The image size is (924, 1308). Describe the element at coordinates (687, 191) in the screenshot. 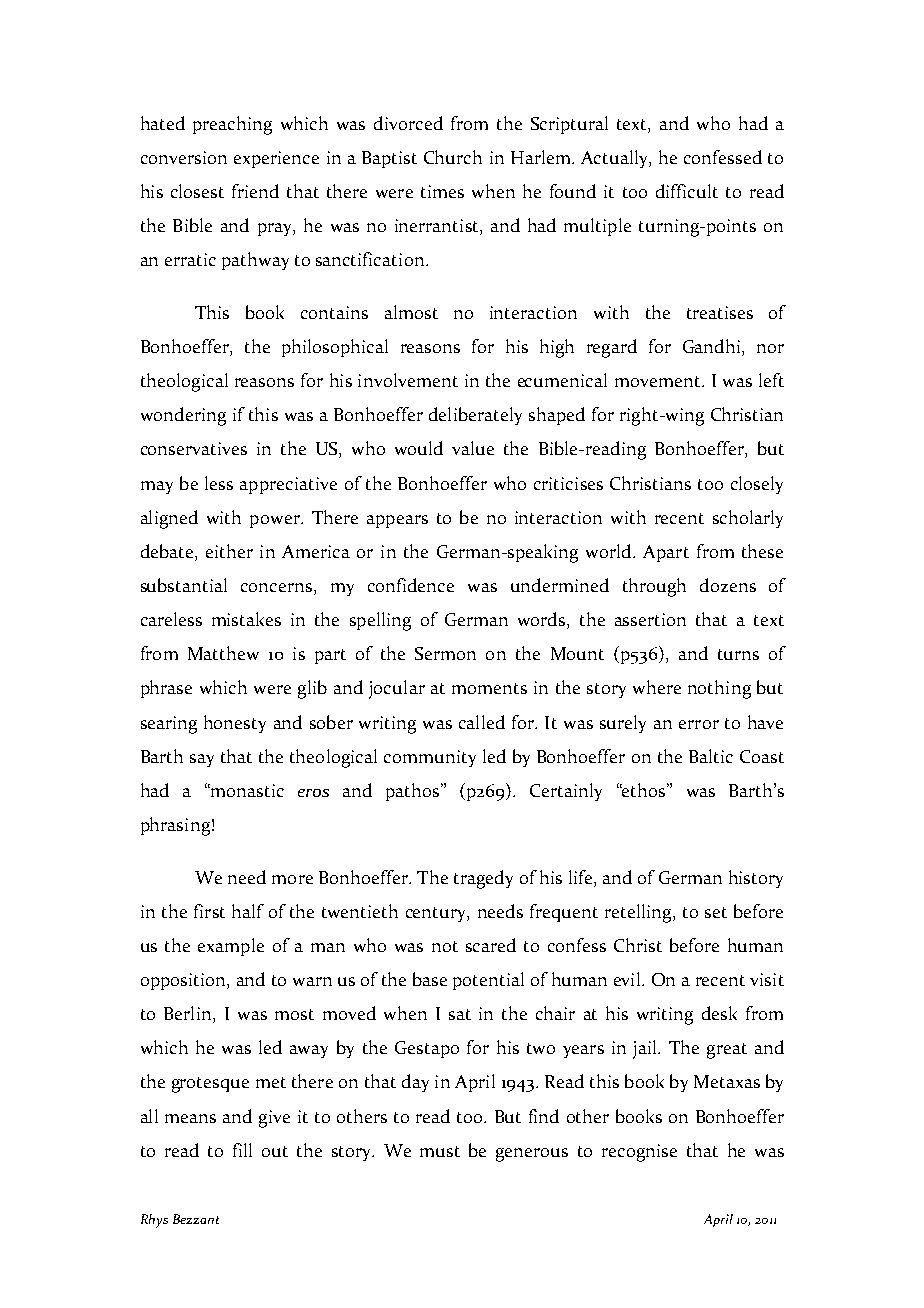

I see `difficult` at that location.
